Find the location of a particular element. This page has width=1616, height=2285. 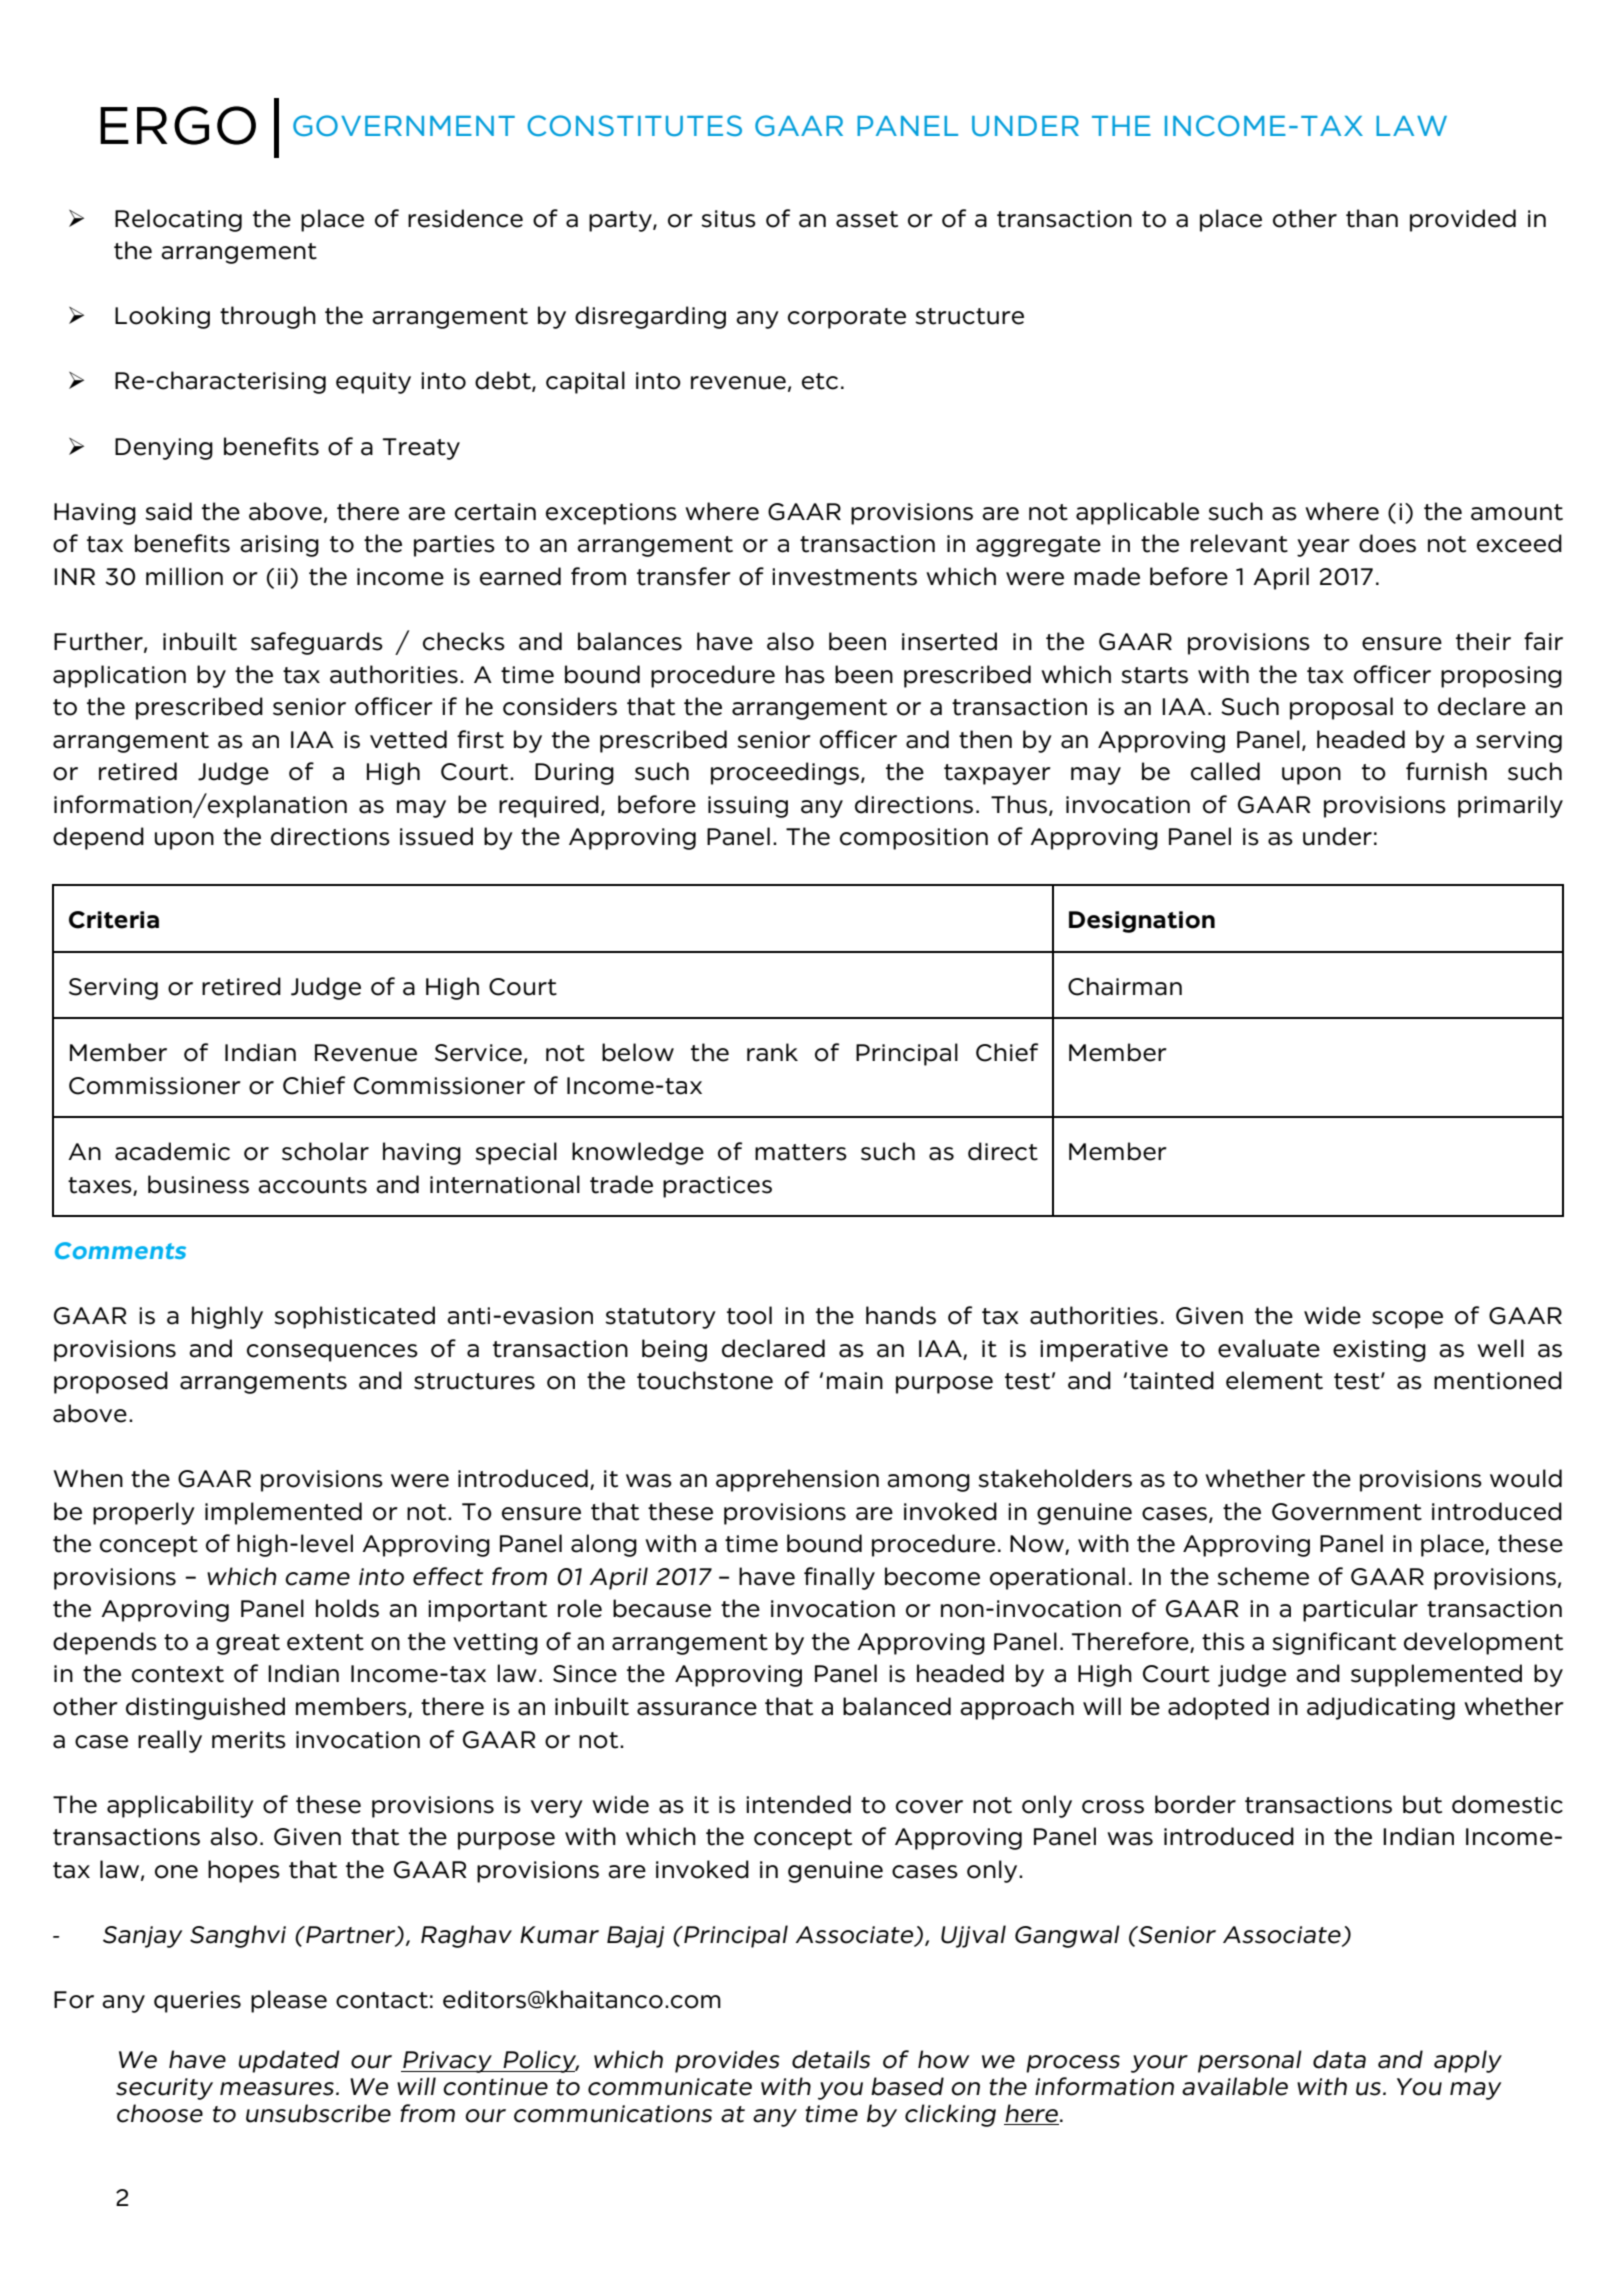

updated is located at coordinates (289, 2061).
